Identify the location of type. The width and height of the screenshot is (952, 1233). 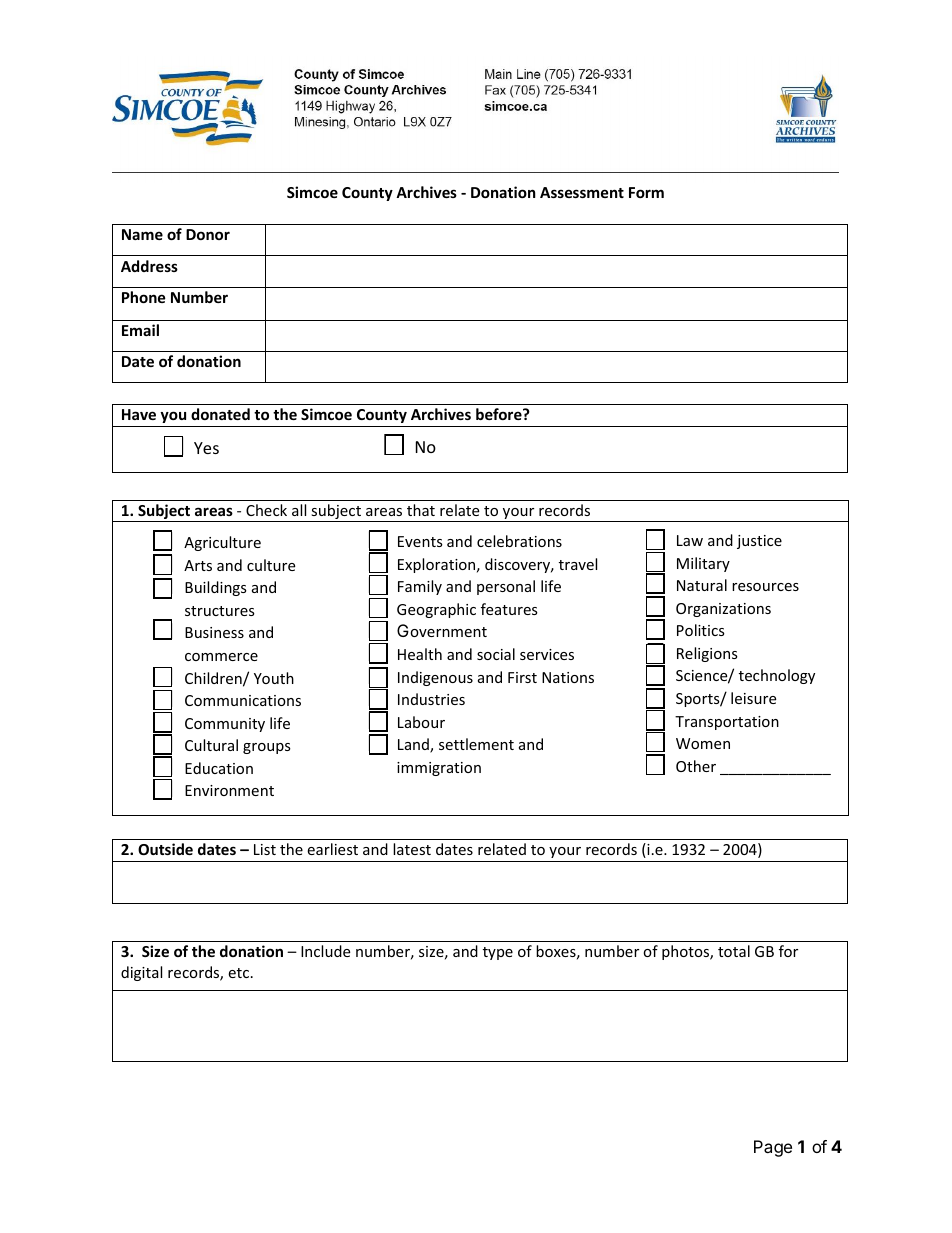
(498, 953).
